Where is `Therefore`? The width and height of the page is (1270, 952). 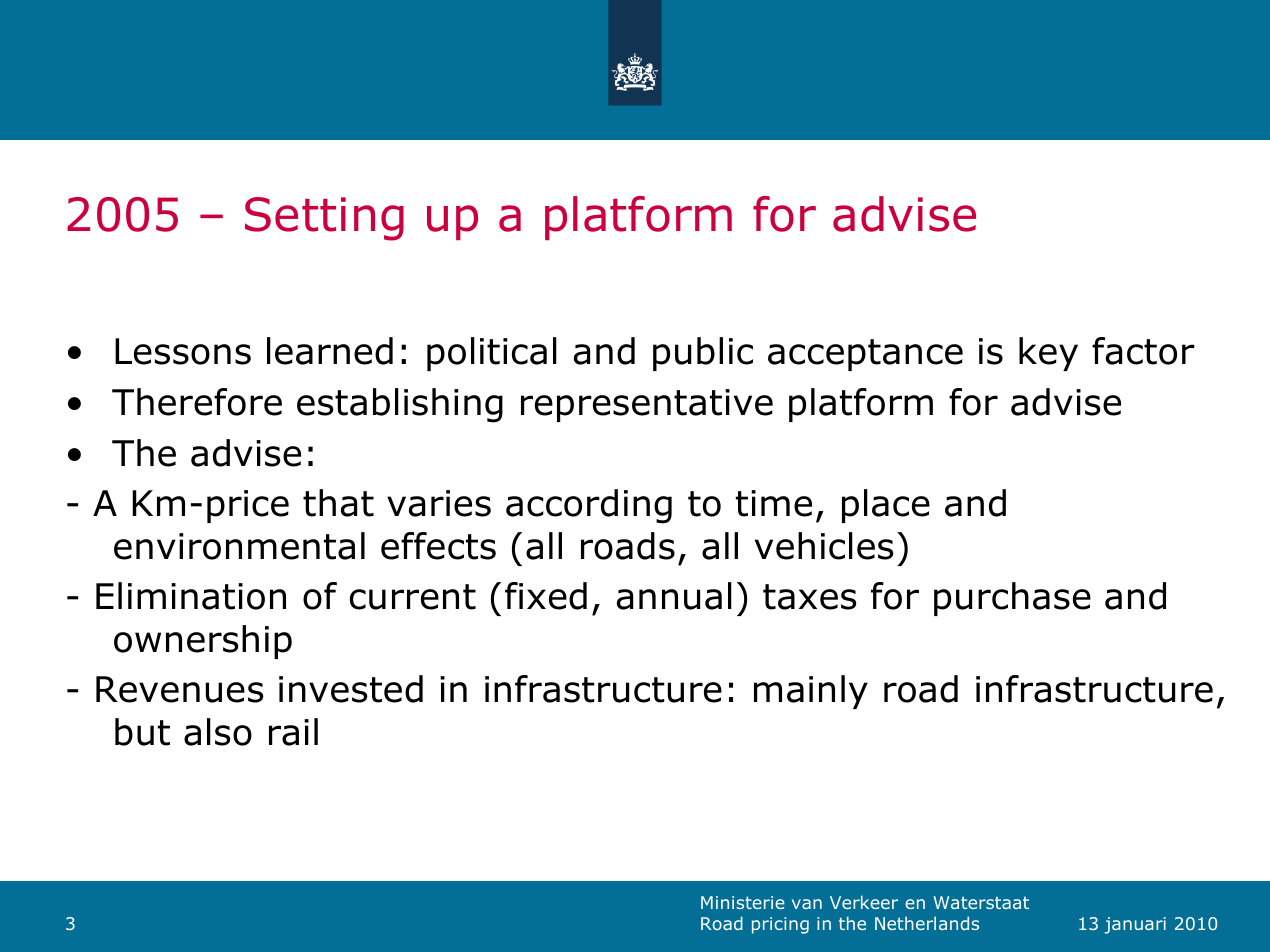
Therefore is located at coordinates (197, 402).
